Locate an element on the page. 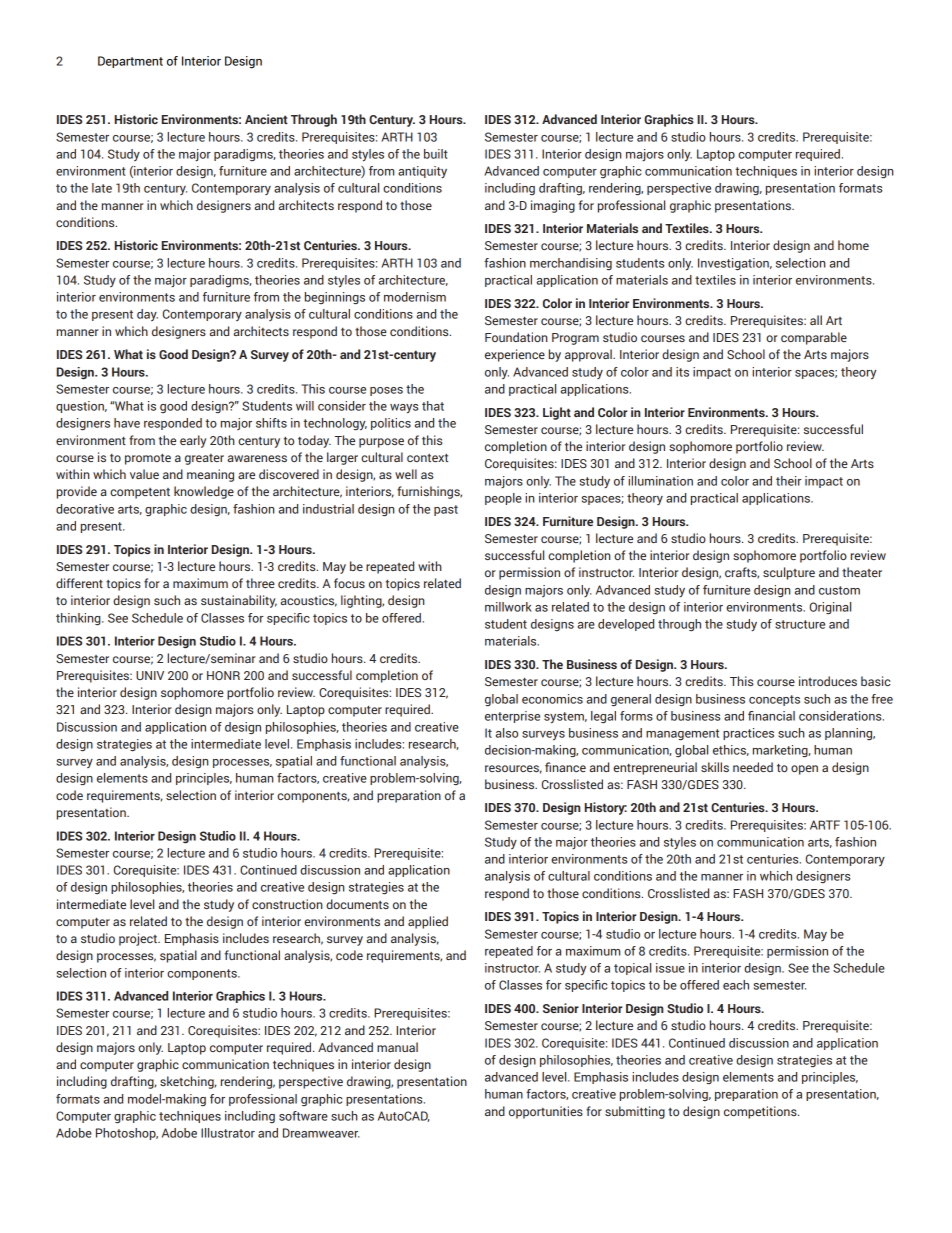  Department is located at coordinates (130, 62).
